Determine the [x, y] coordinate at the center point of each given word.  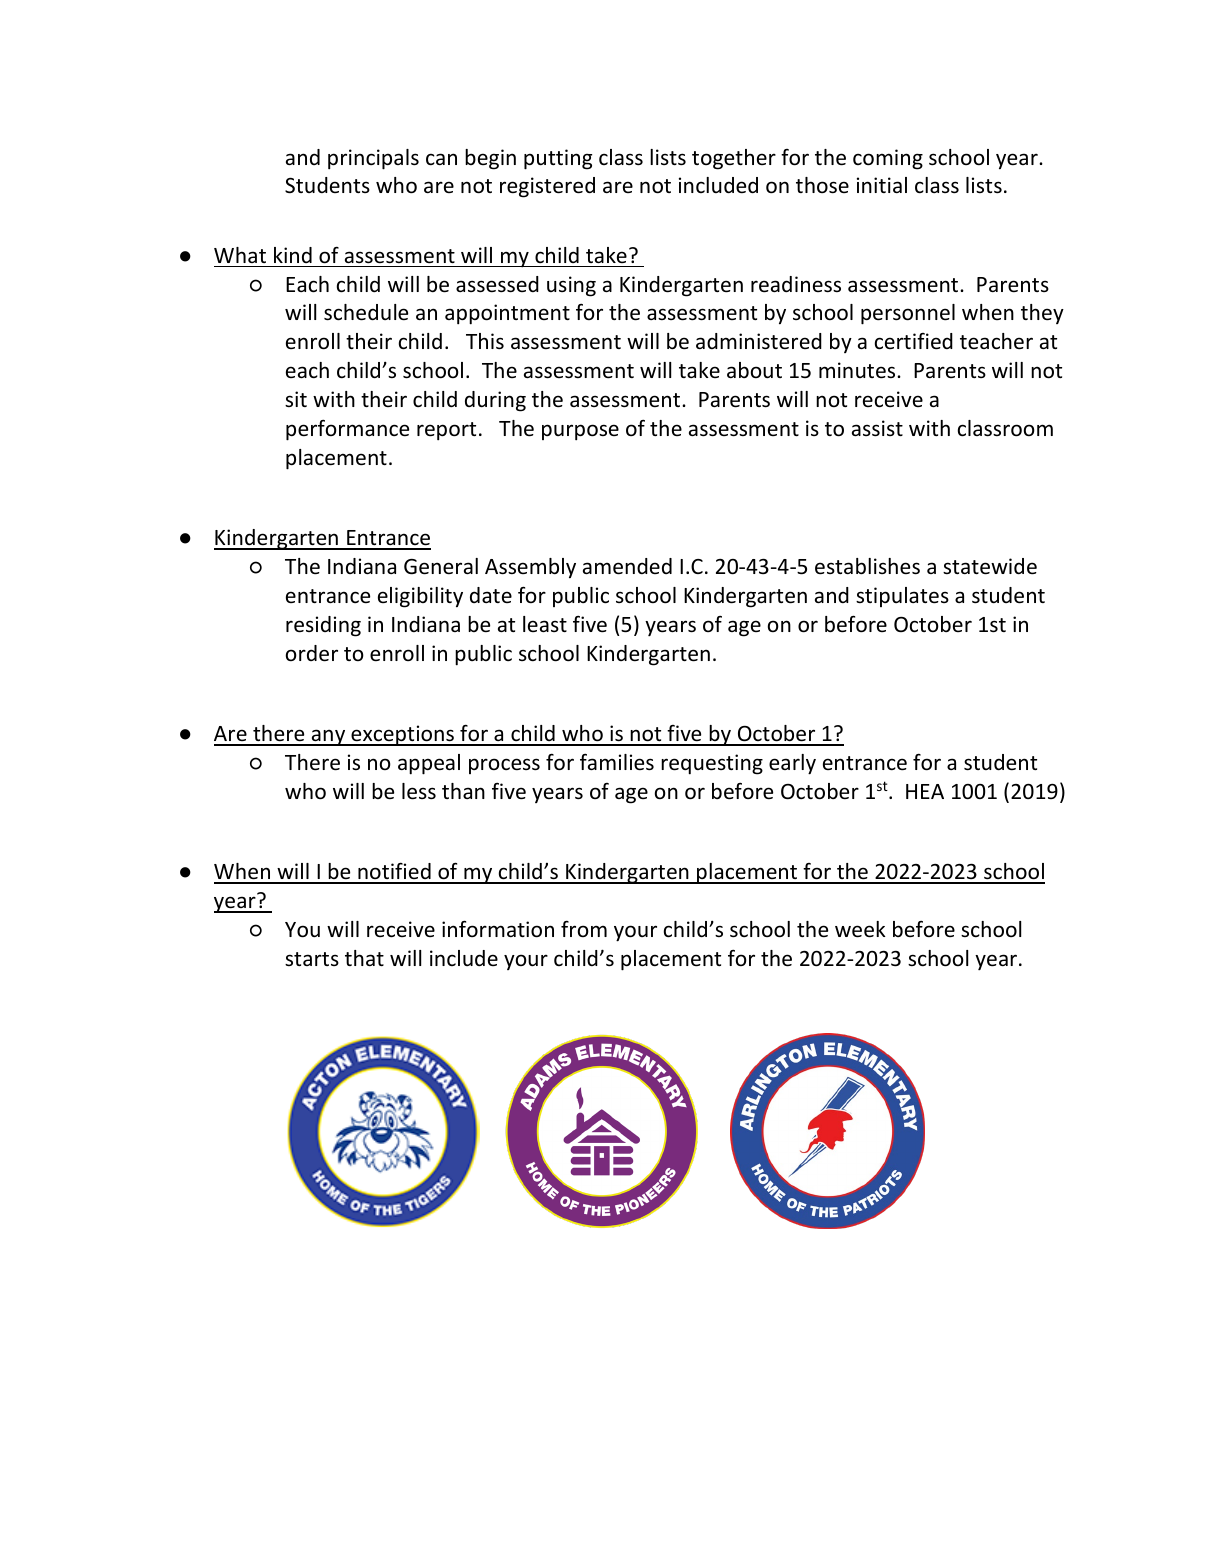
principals [373, 159]
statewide [990, 566]
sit [296, 399]
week [860, 929]
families [617, 762]
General [441, 566]
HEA [925, 791]
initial [882, 185]
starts [312, 959]
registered [547, 187]
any [328, 737]
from [584, 928]
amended [627, 566]
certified [914, 341]
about [754, 370]
